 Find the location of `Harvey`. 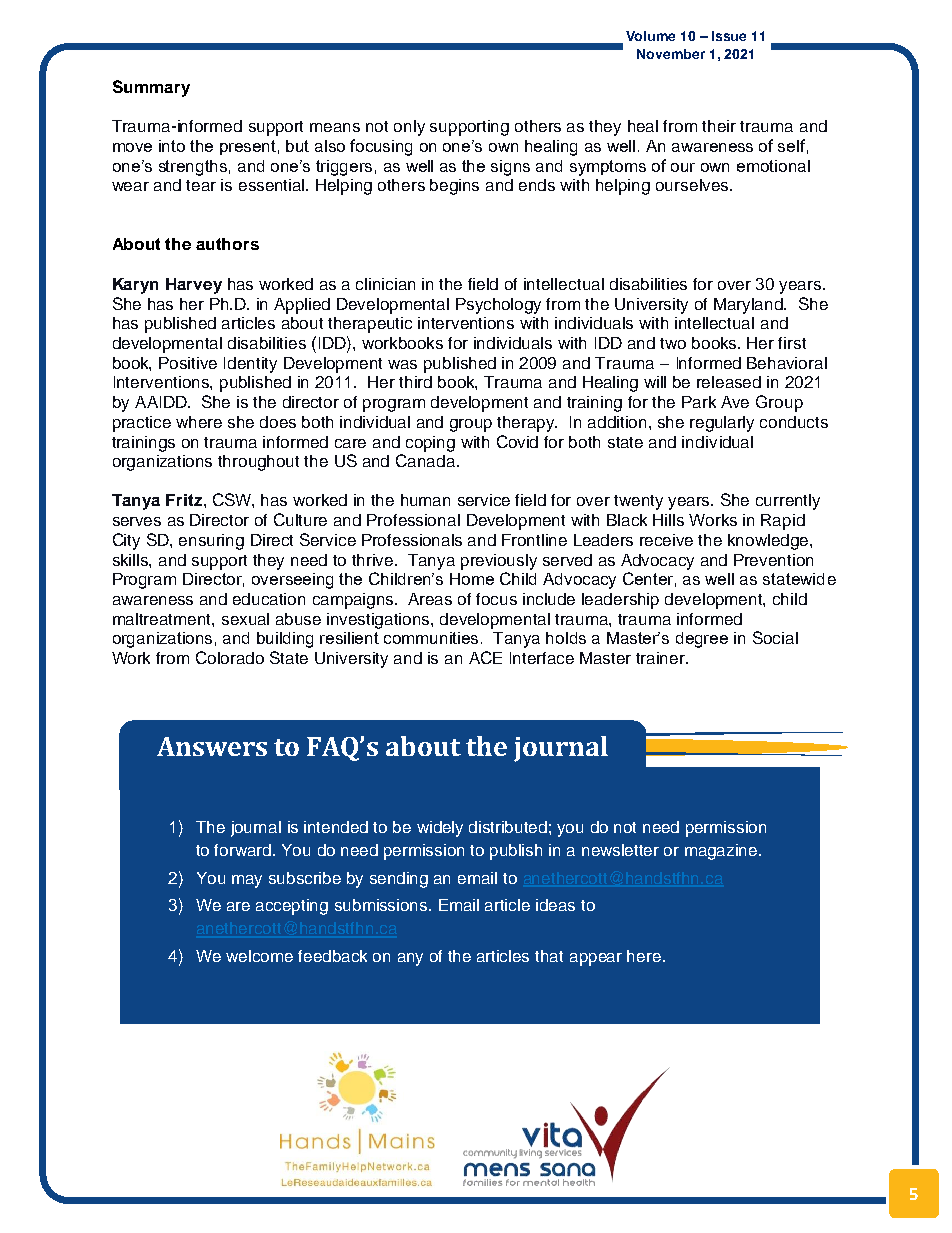

Harvey is located at coordinates (194, 286).
